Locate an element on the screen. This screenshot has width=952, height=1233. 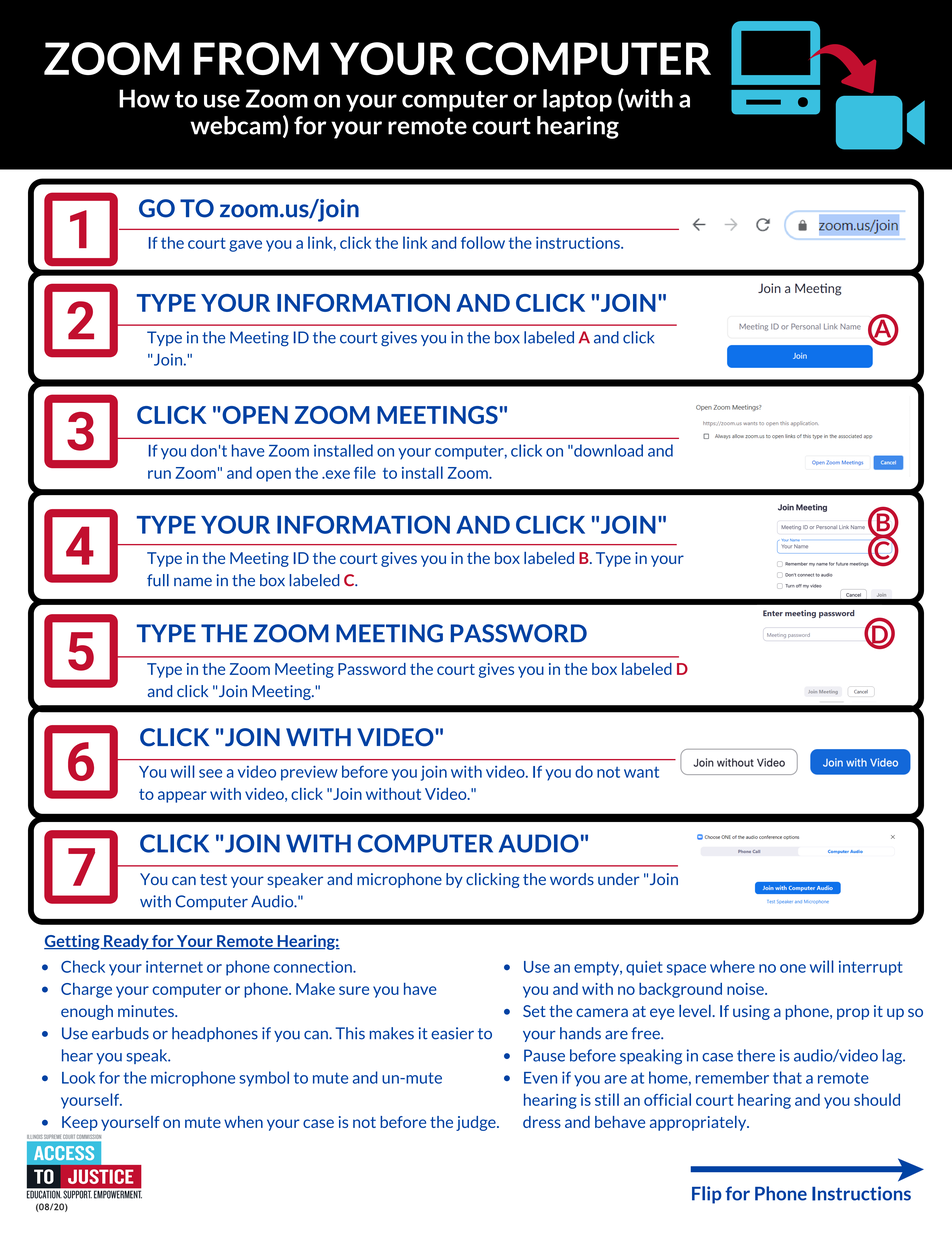
file is located at coordinates (365, 472).
